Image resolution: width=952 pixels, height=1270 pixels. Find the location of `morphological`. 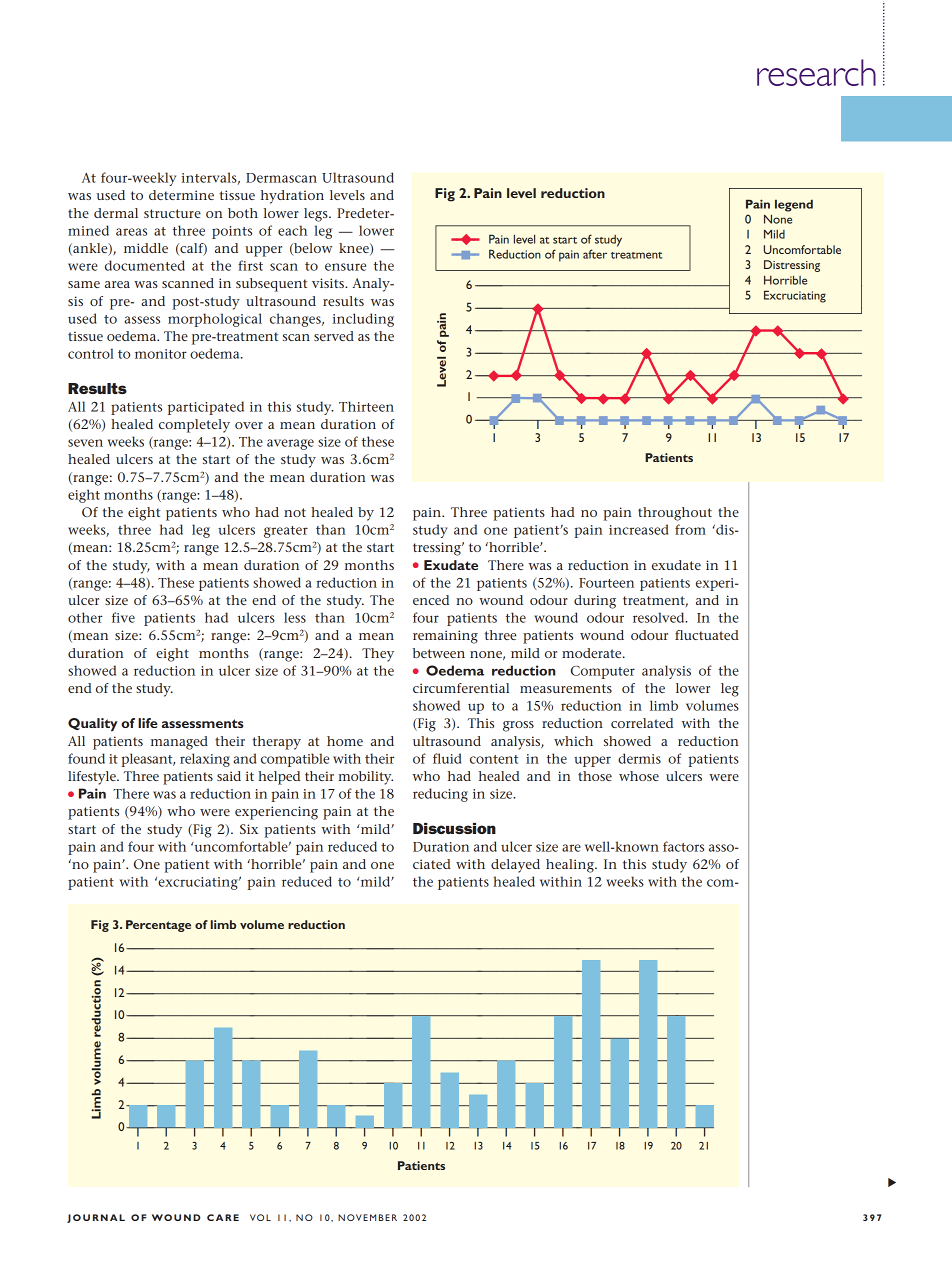

morphological is located at coordinates (215, 320).
